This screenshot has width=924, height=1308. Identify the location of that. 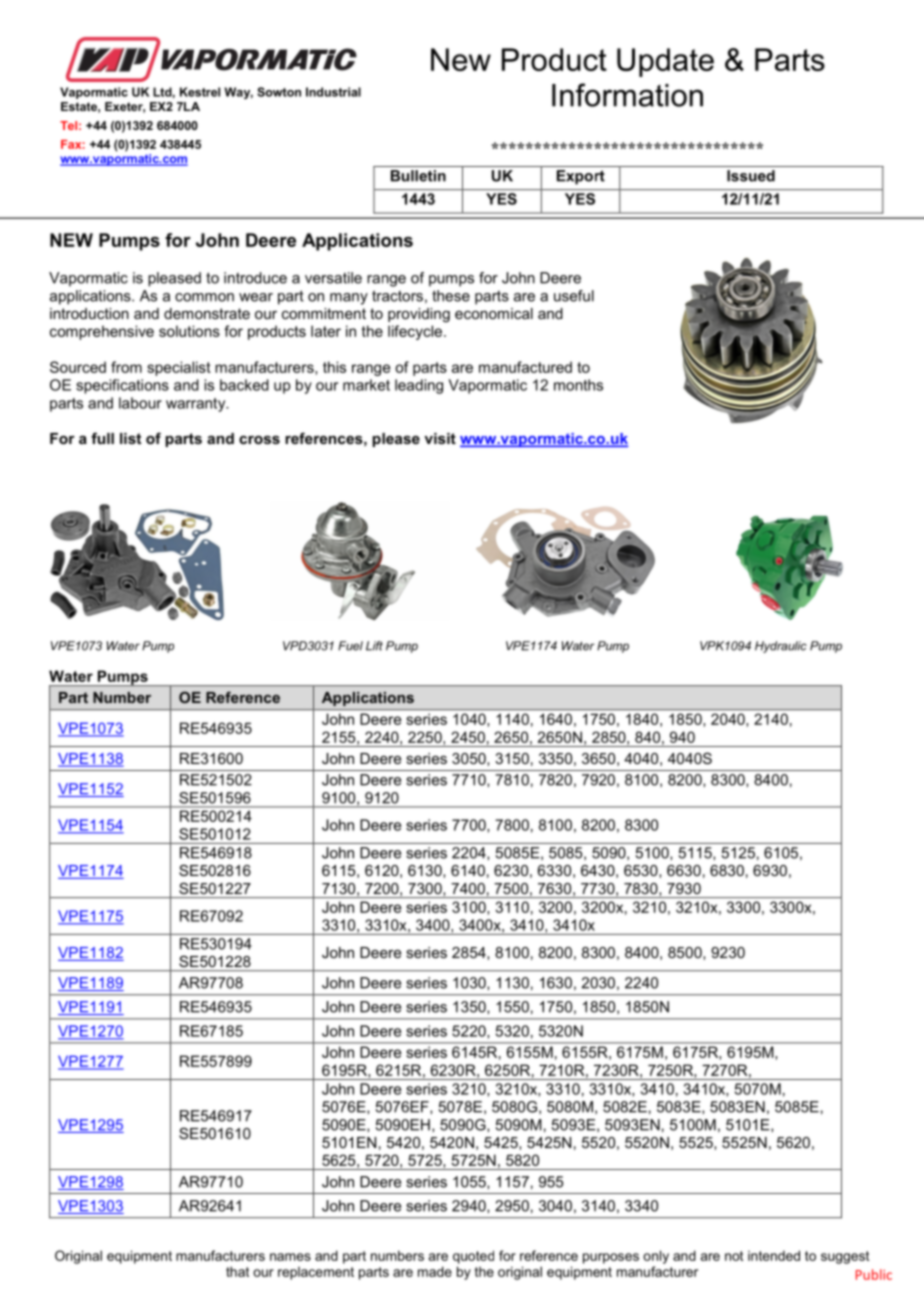
(237, 1271).
